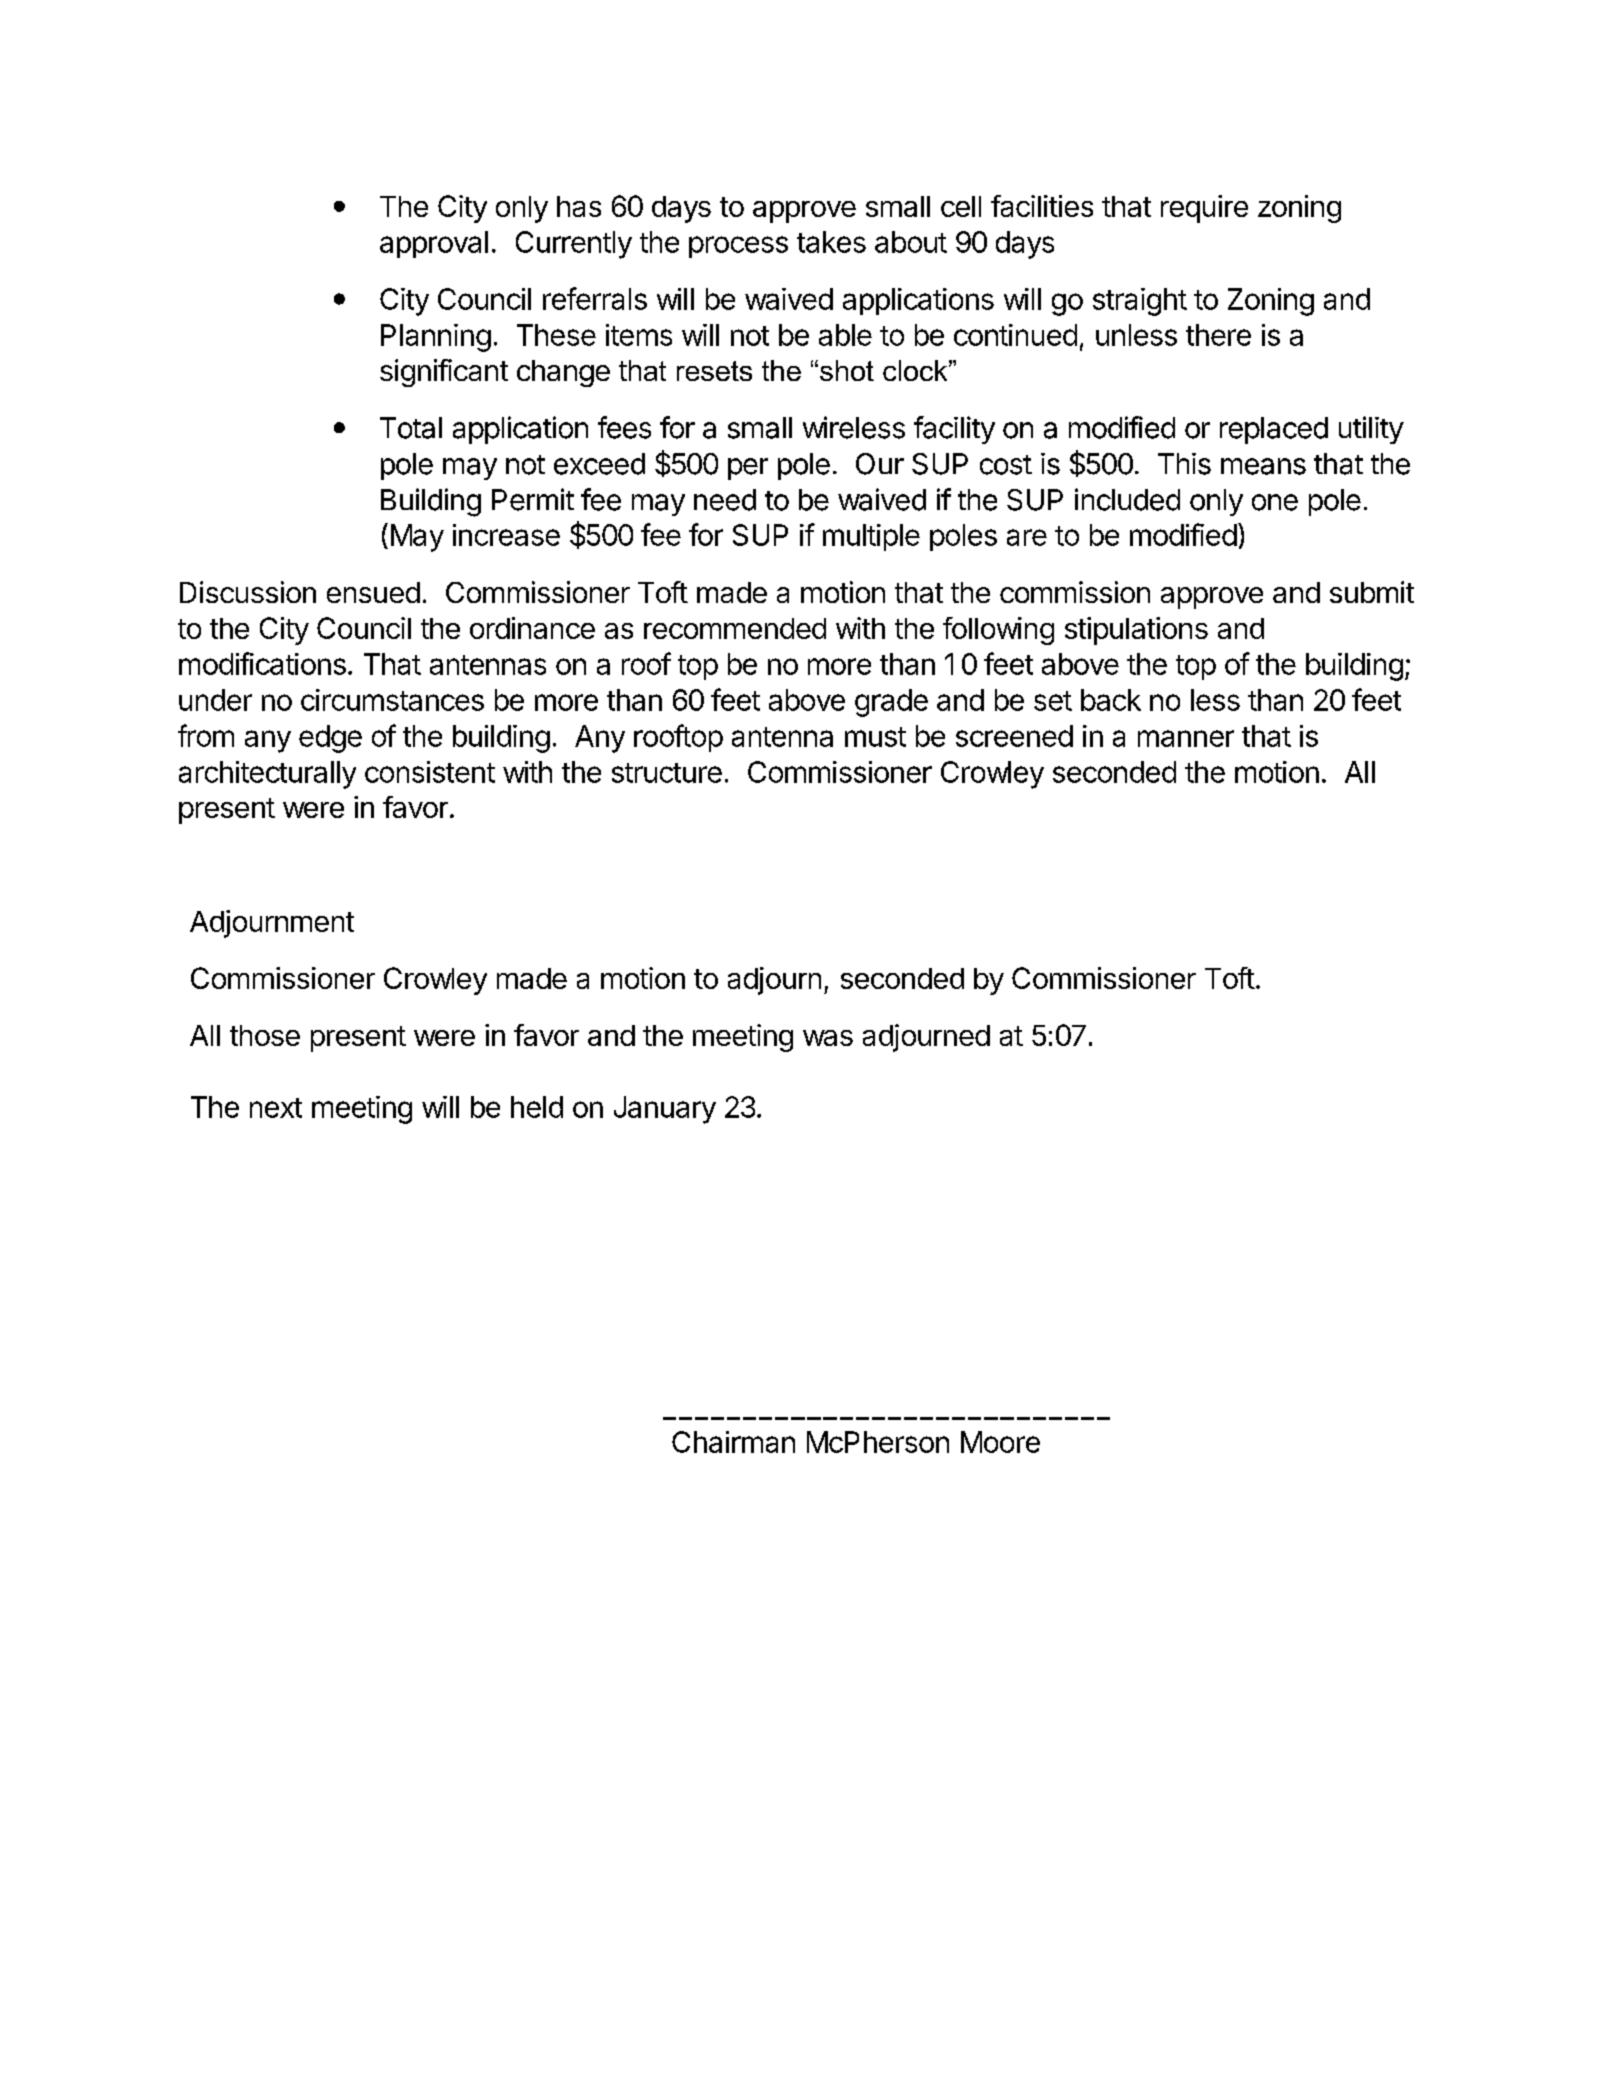  What do you see at coordinates (1186, 738) in the screenshot?
I see `manner` at bounding box center [1186, 738].
